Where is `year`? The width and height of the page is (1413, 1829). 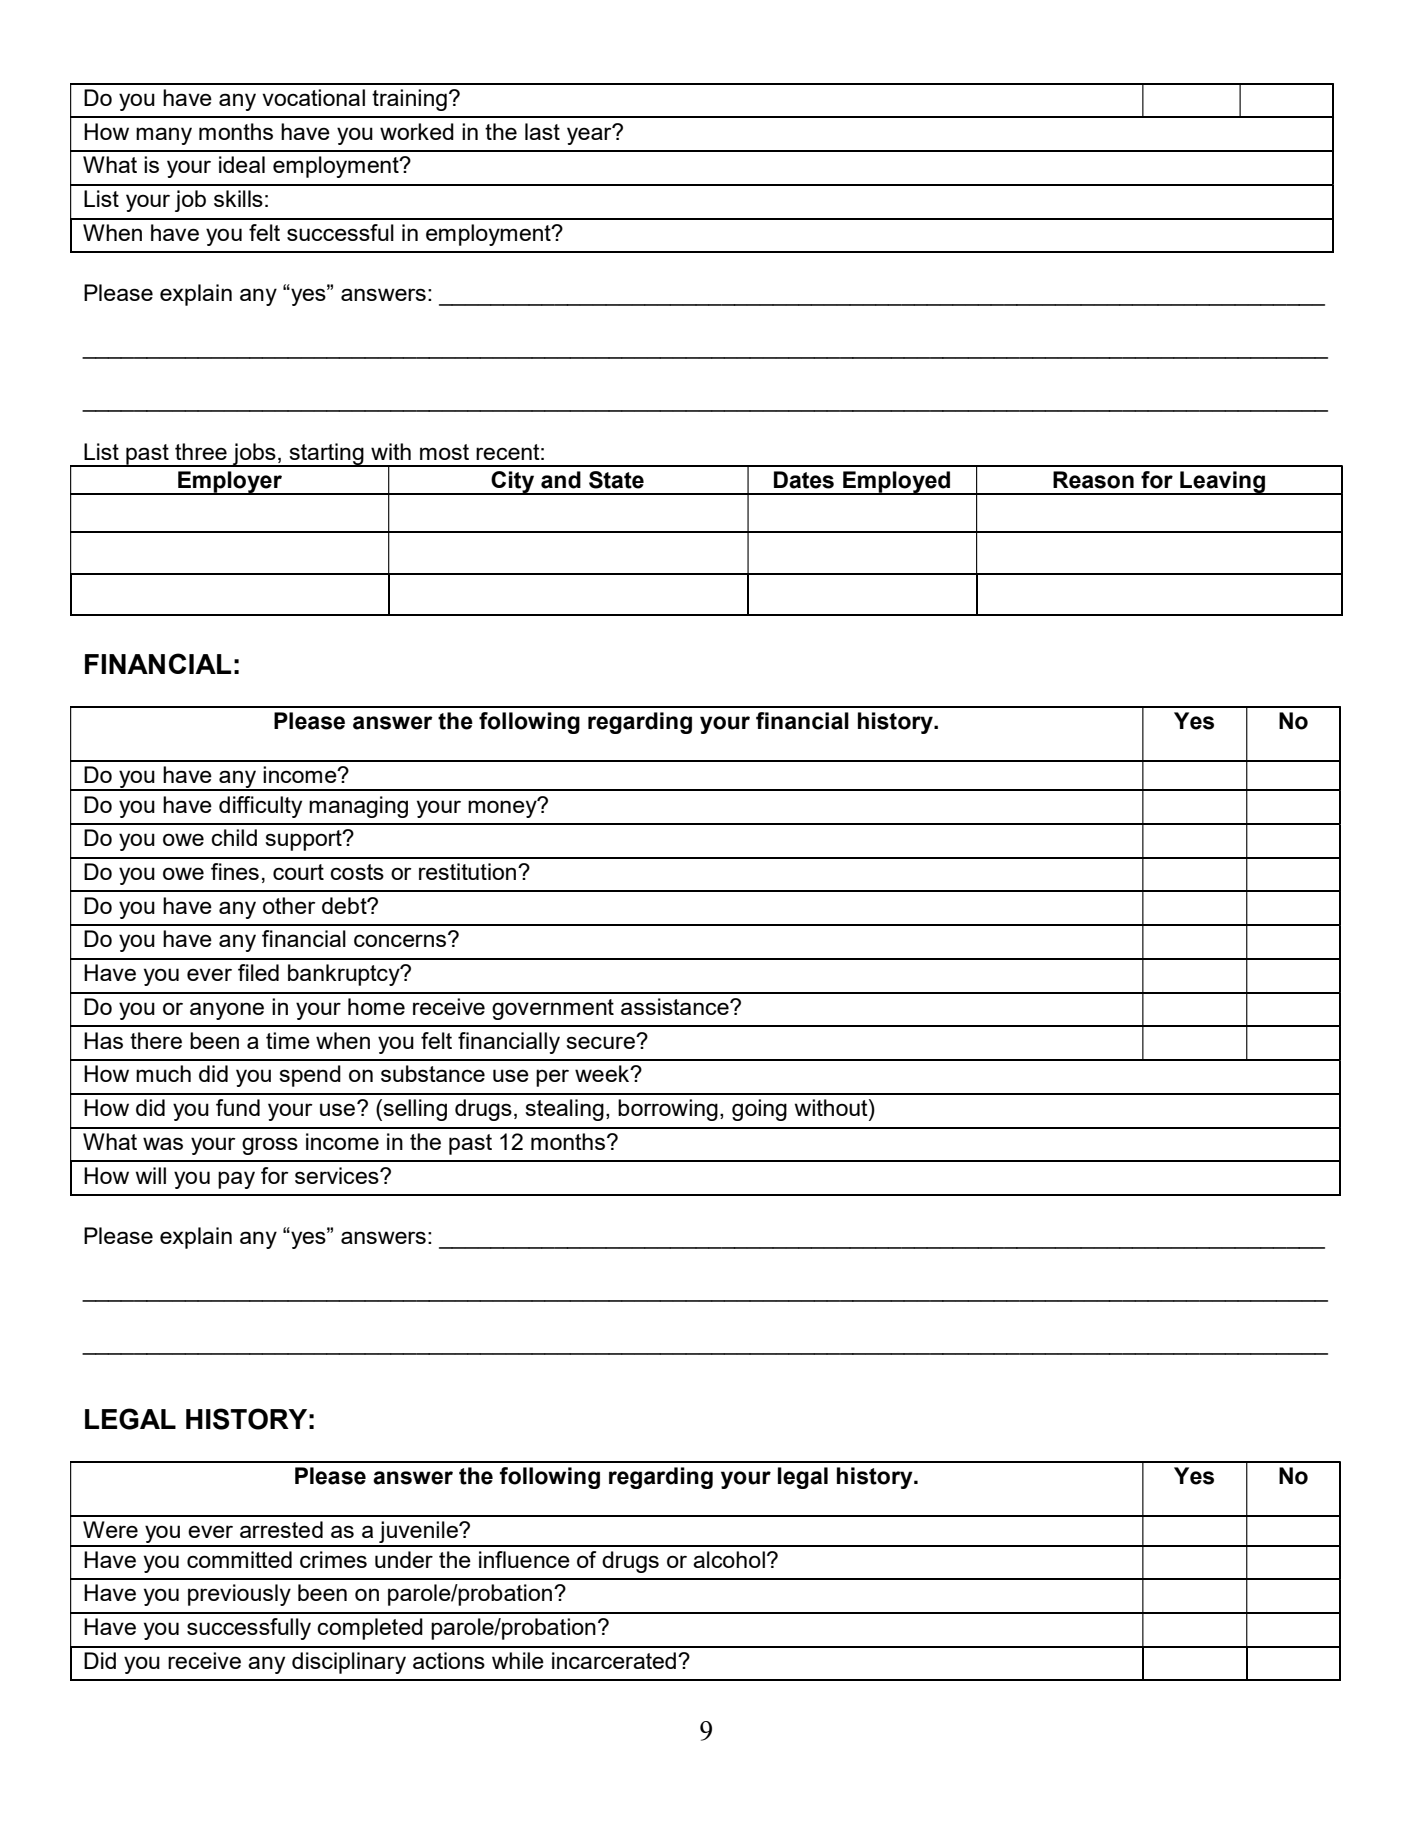
year is located at coordinates (590, 135).
